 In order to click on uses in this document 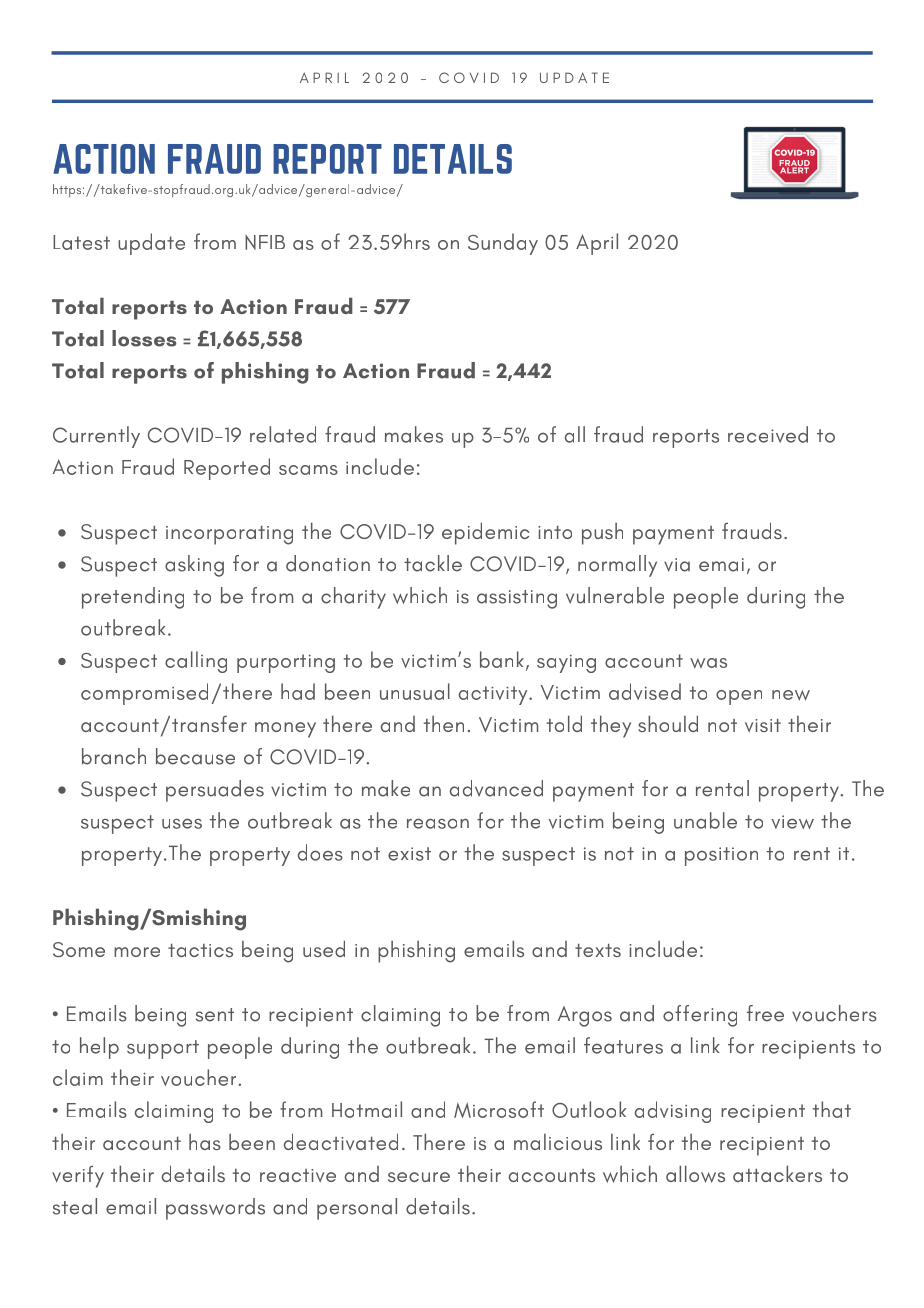, I will do `click(182, 823)`.
